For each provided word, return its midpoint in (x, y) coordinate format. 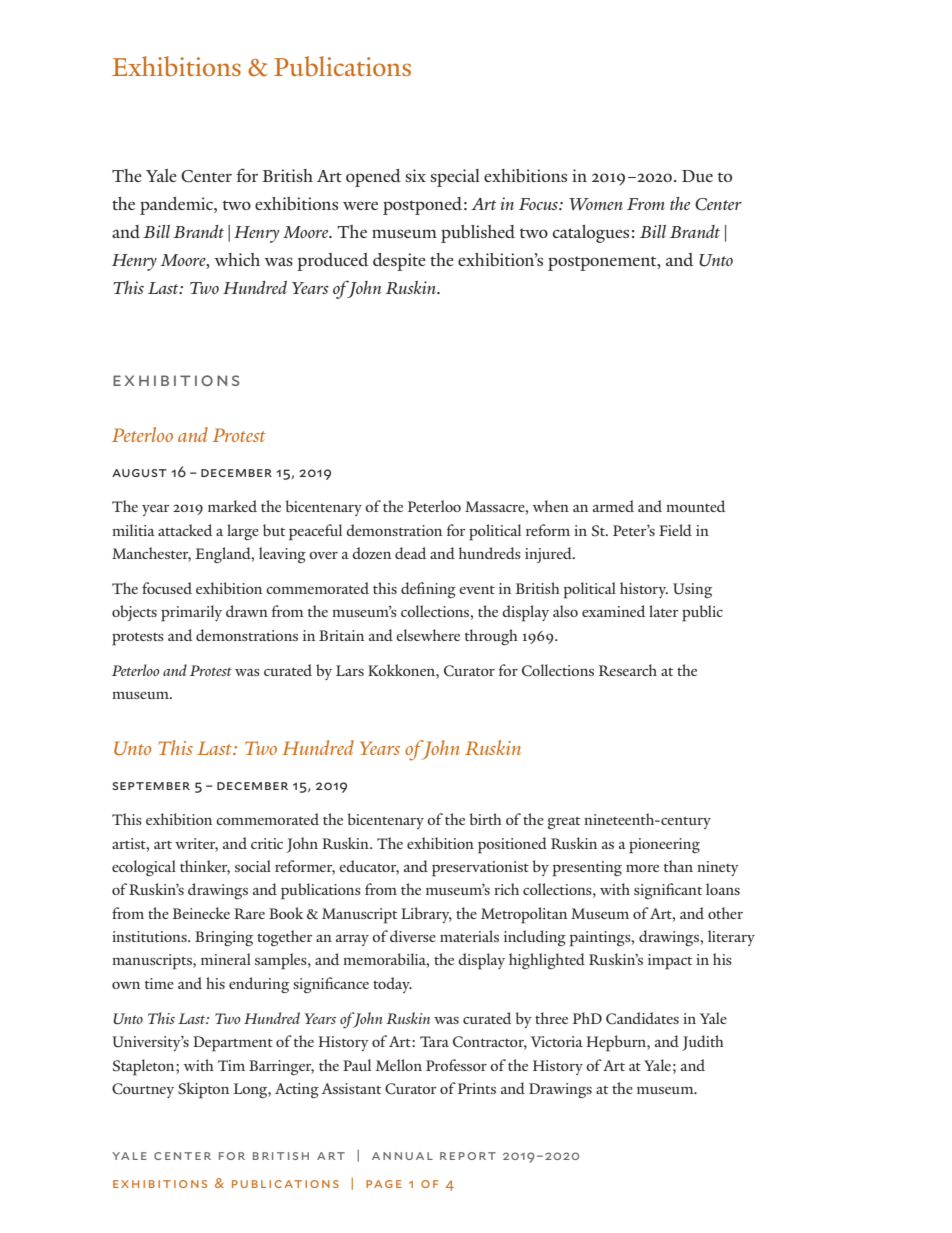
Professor (456, 1065)
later (664, 611)
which (237, 259)
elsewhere (428, 635)
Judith (703, 1043)
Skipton (204, 1090)
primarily (191, 613)
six (415, 175)
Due (697, 176)
